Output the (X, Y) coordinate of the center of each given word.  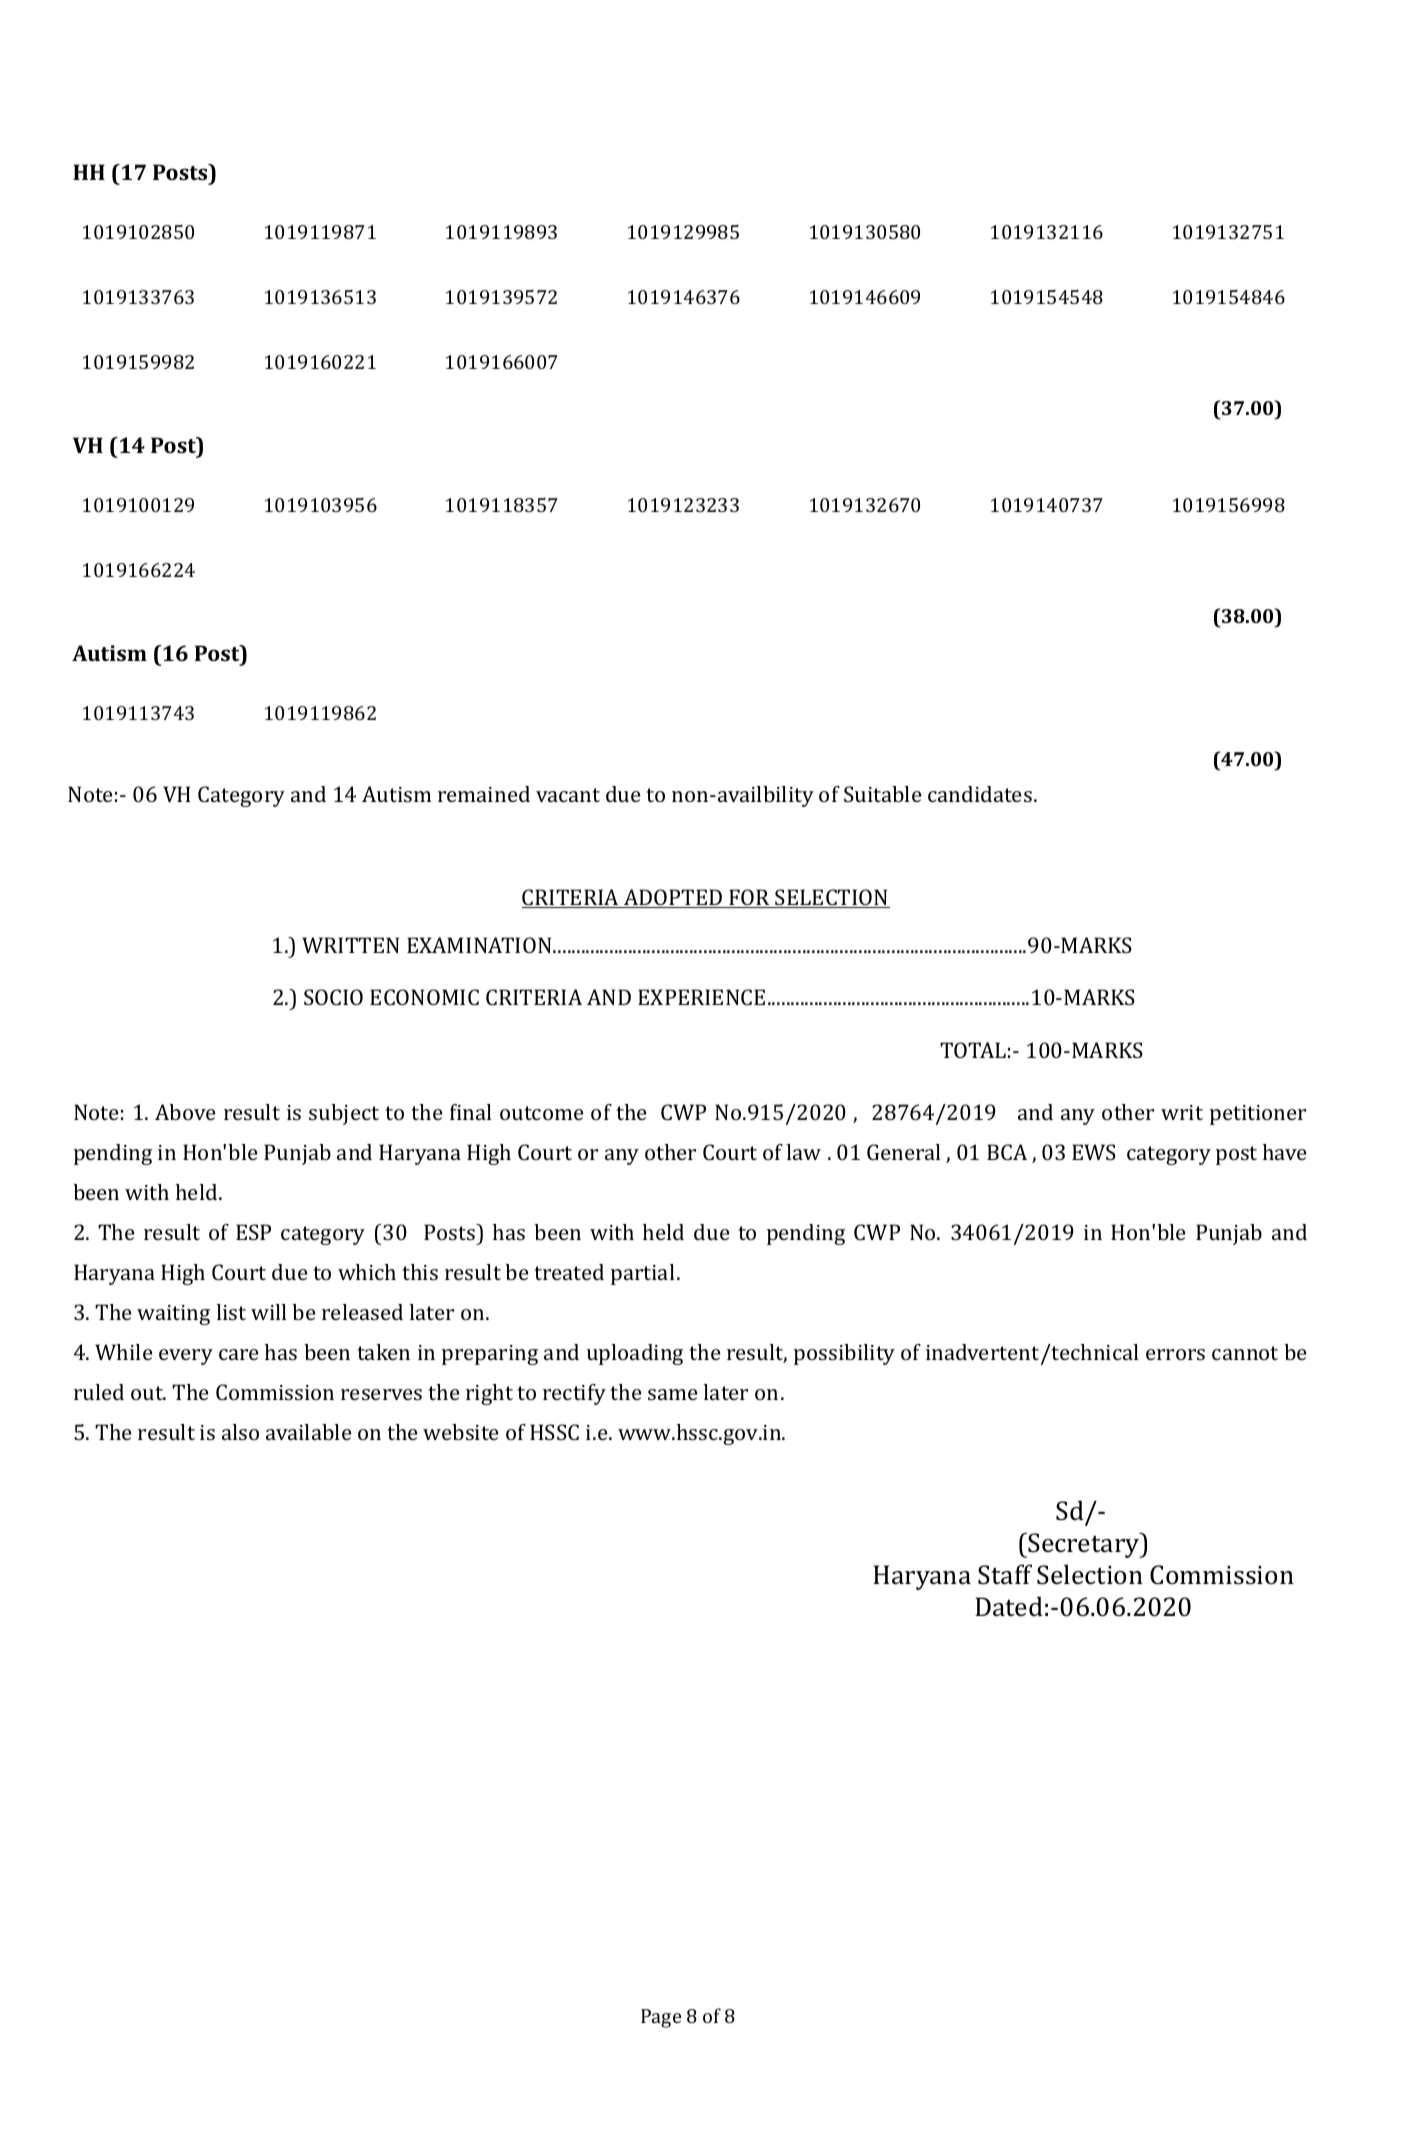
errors (1175, 1354)
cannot (1245, 1353)
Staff (1005, 1574)
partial (643, 1274)
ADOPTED (673, 898)
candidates (980, 794)
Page (661, 2018)
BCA (1007, 1152)
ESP (253, 1232)
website (460, 1432)
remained (484, 794)
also (240, 1432)
